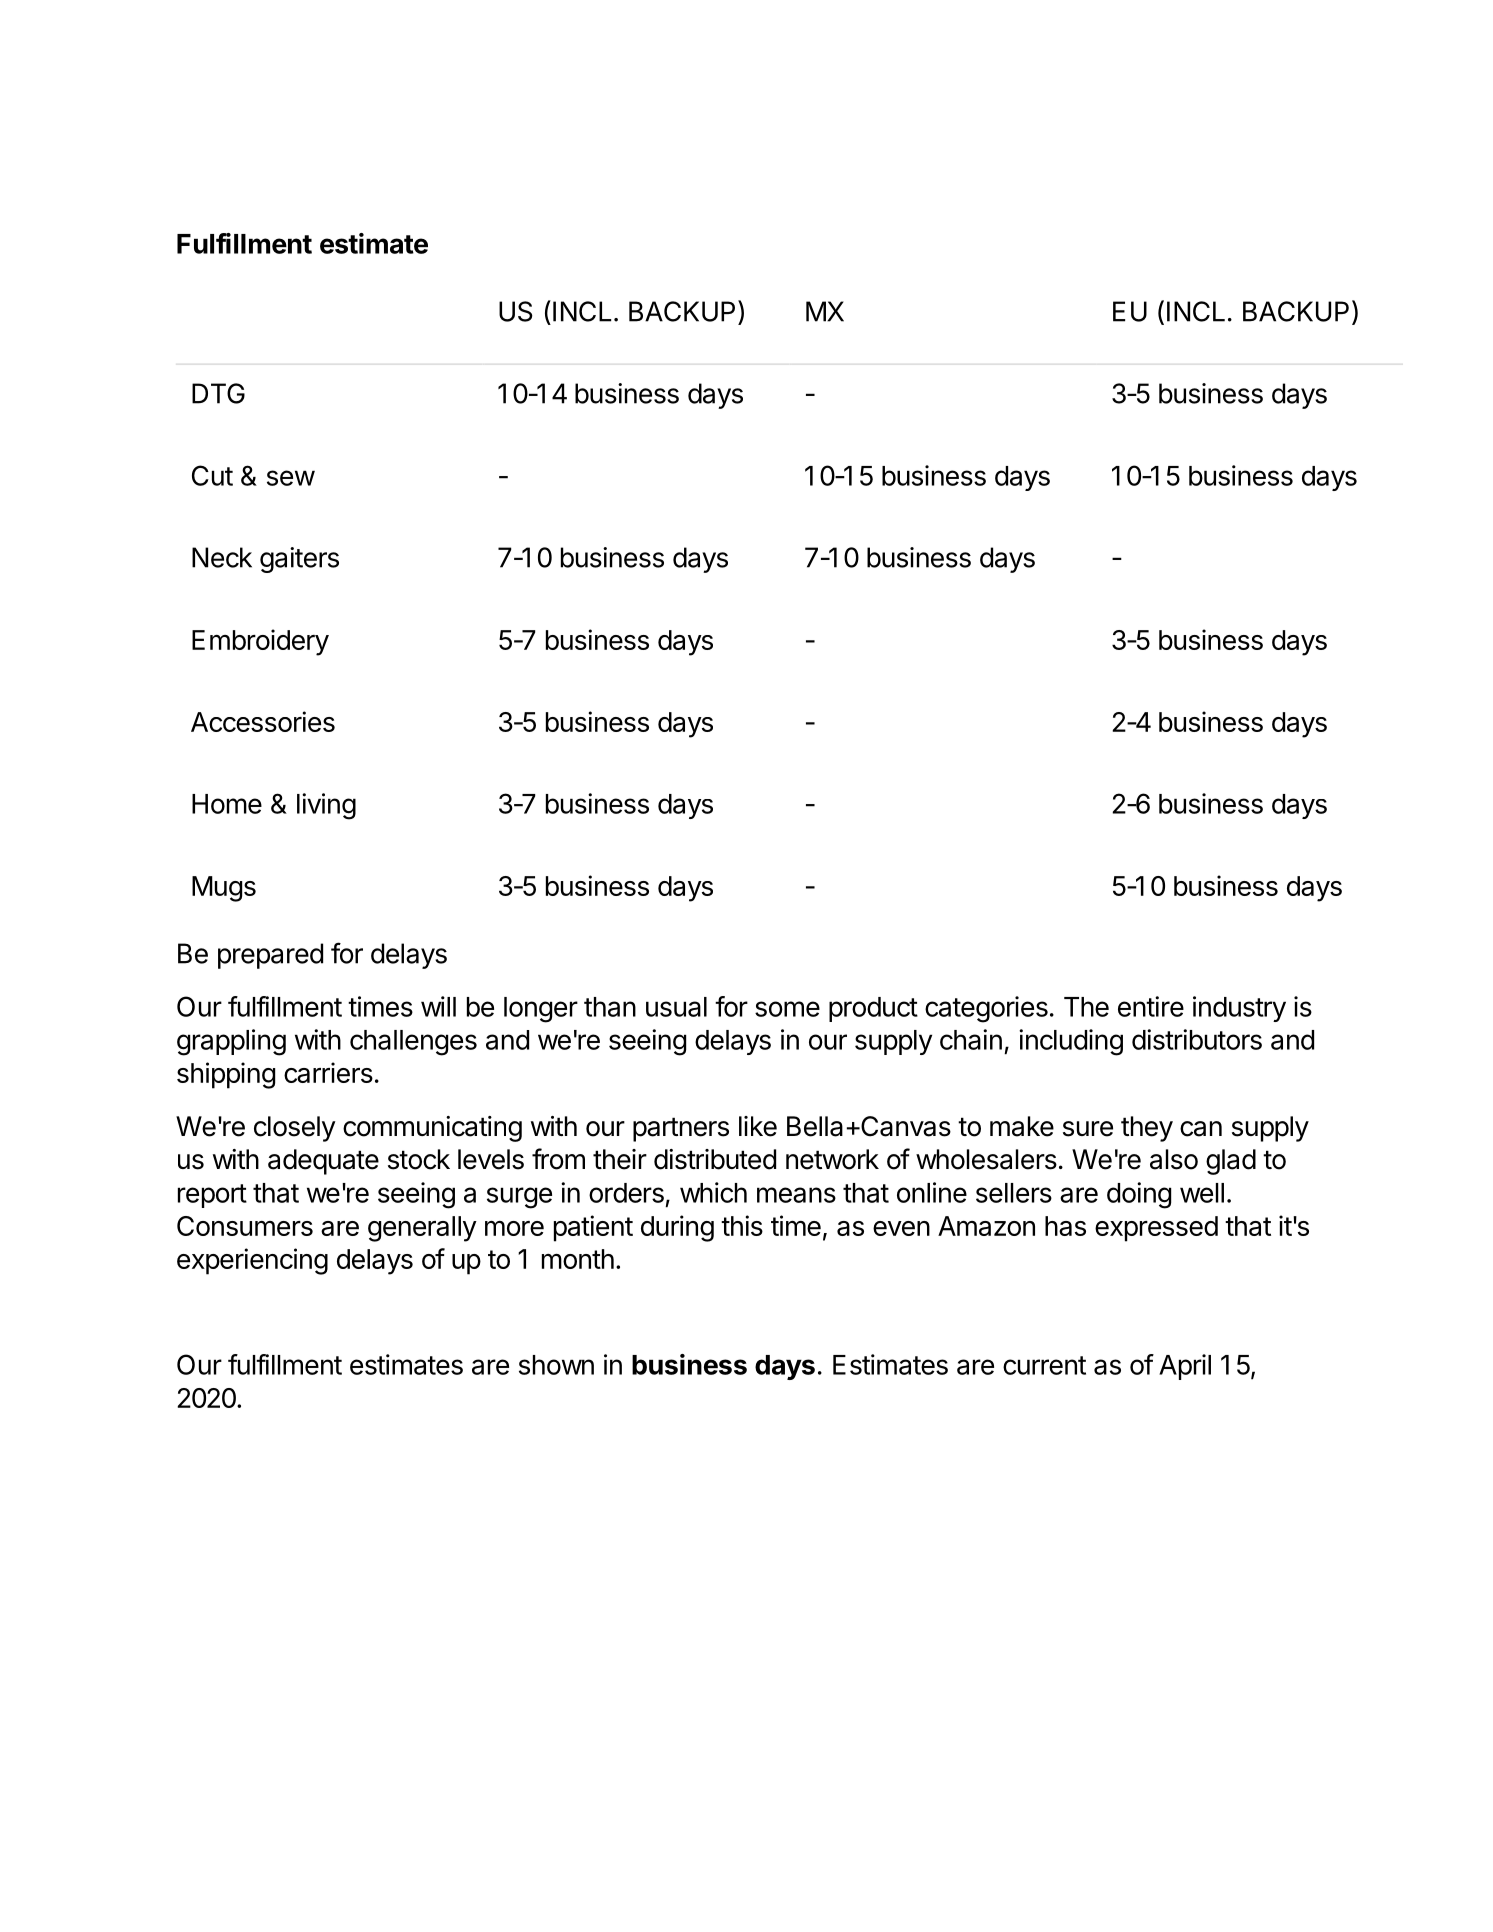 The height and width of the image is (1932, 1493). Describe the element at coordinates (1185, 1367) in the image. I see `April` at that location.
